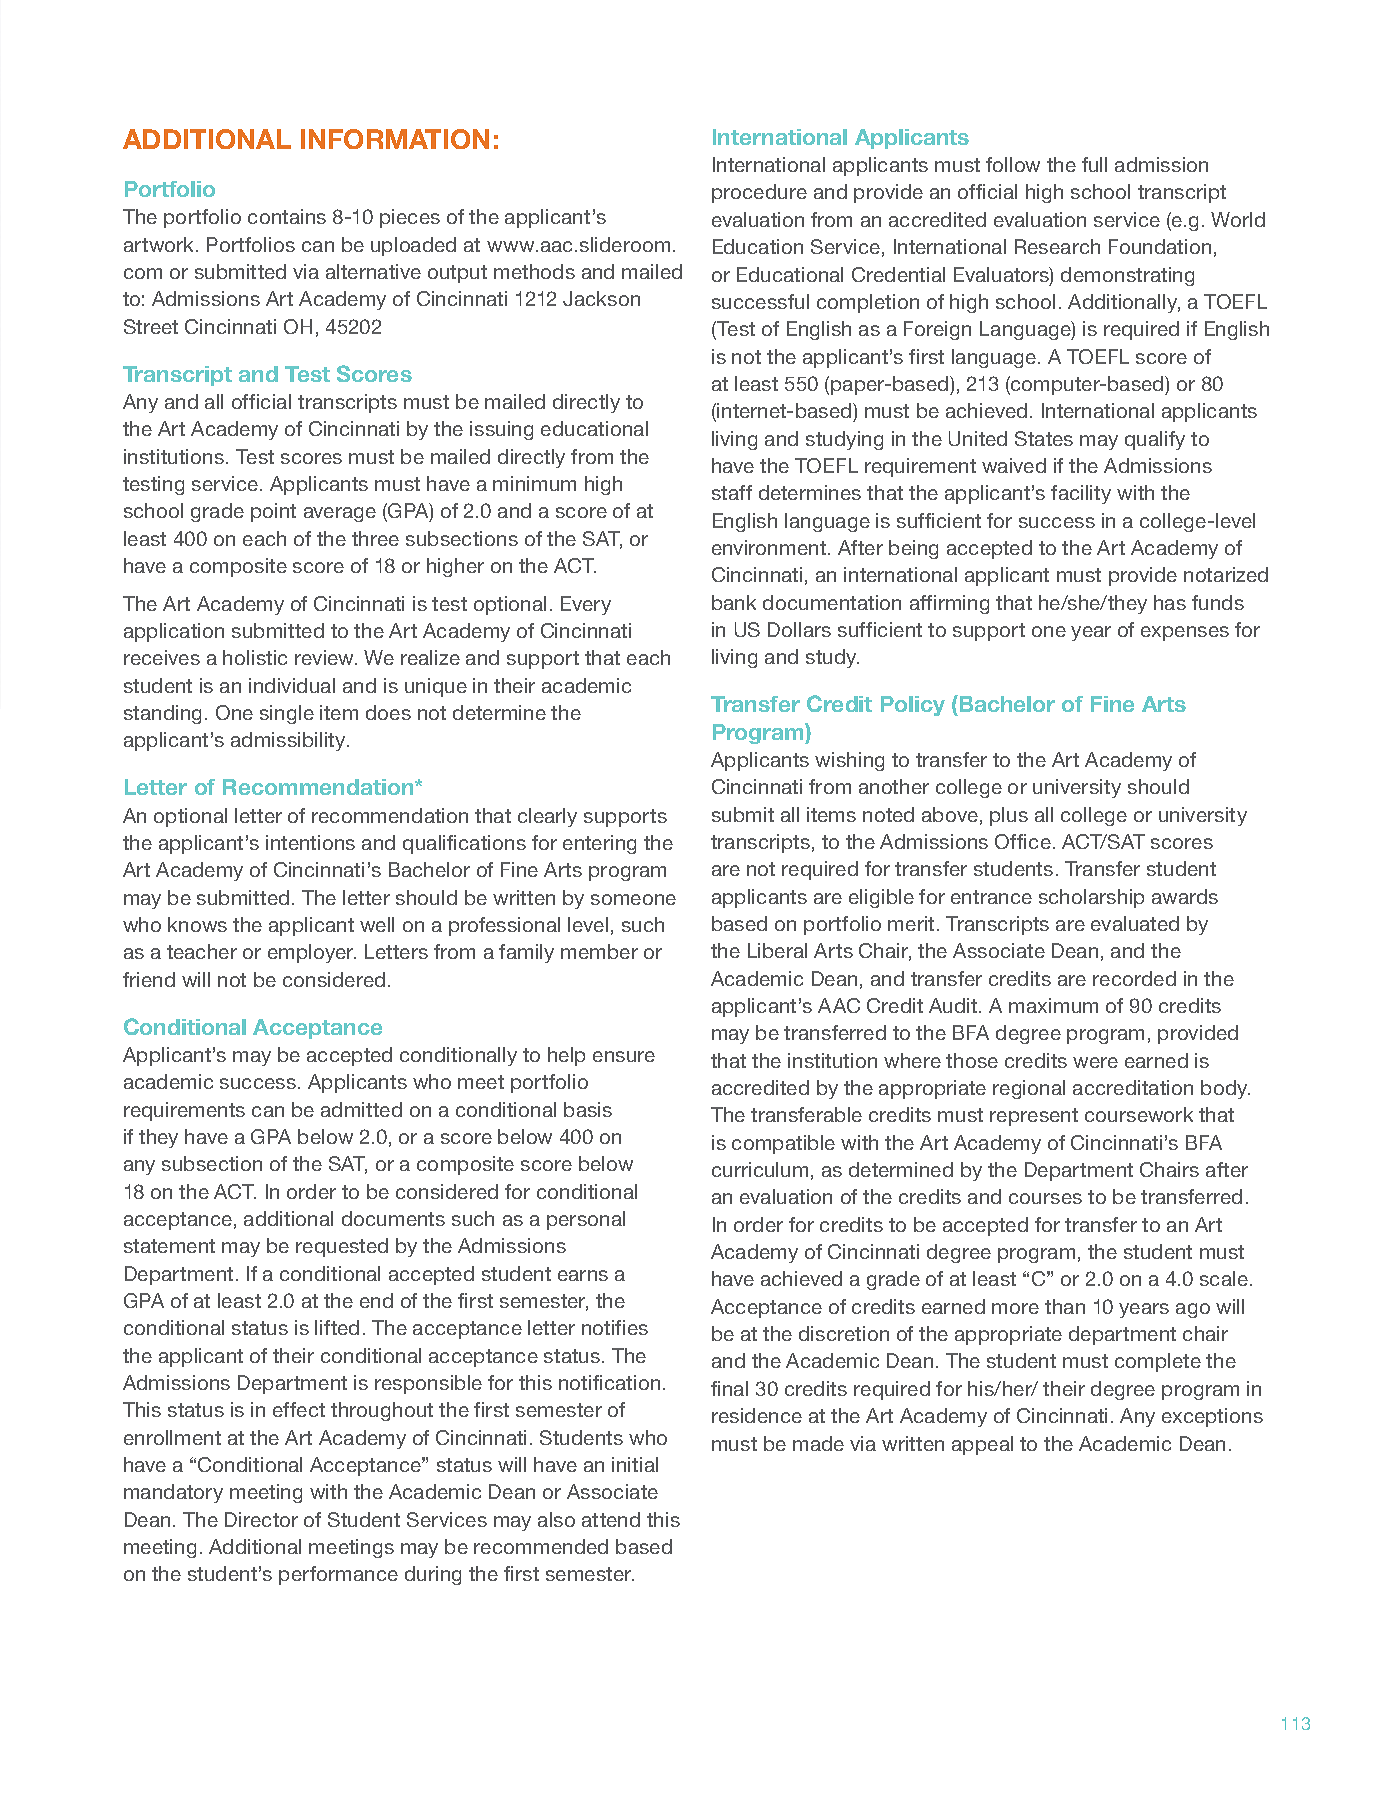  Describe the element at coordinates (287, 216) in the screenshot. I see `contains` at that location.
